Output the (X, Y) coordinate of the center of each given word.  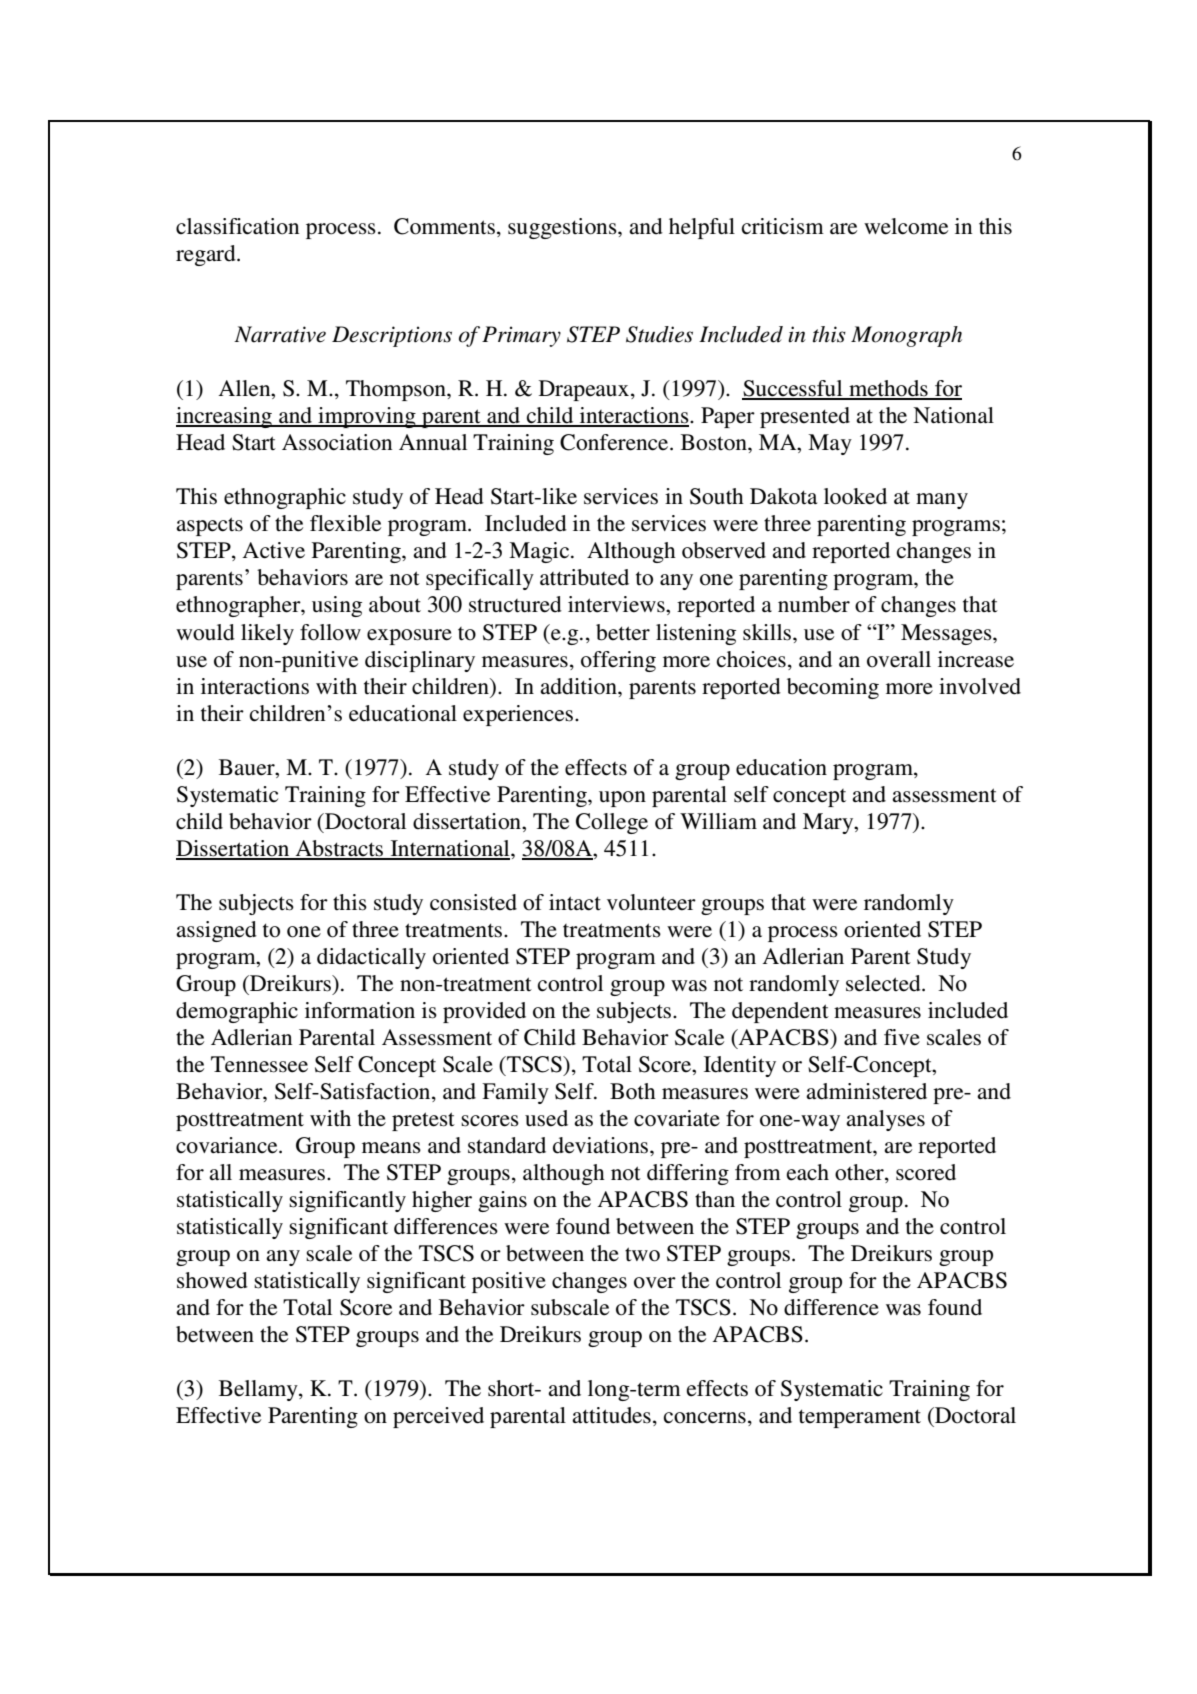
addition (579, 686)
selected (884, 983)
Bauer (248, 767)
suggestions (563, 228)
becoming (833, 688)
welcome (906, 226)
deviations (602, 1145)
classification (237, 226)
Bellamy (259, 1390)
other (860, 1173)
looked (855, 496)
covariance (228, 1145)
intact (575, 902)
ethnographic (285, 498)
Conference (615, 442)
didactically (371, 958)
